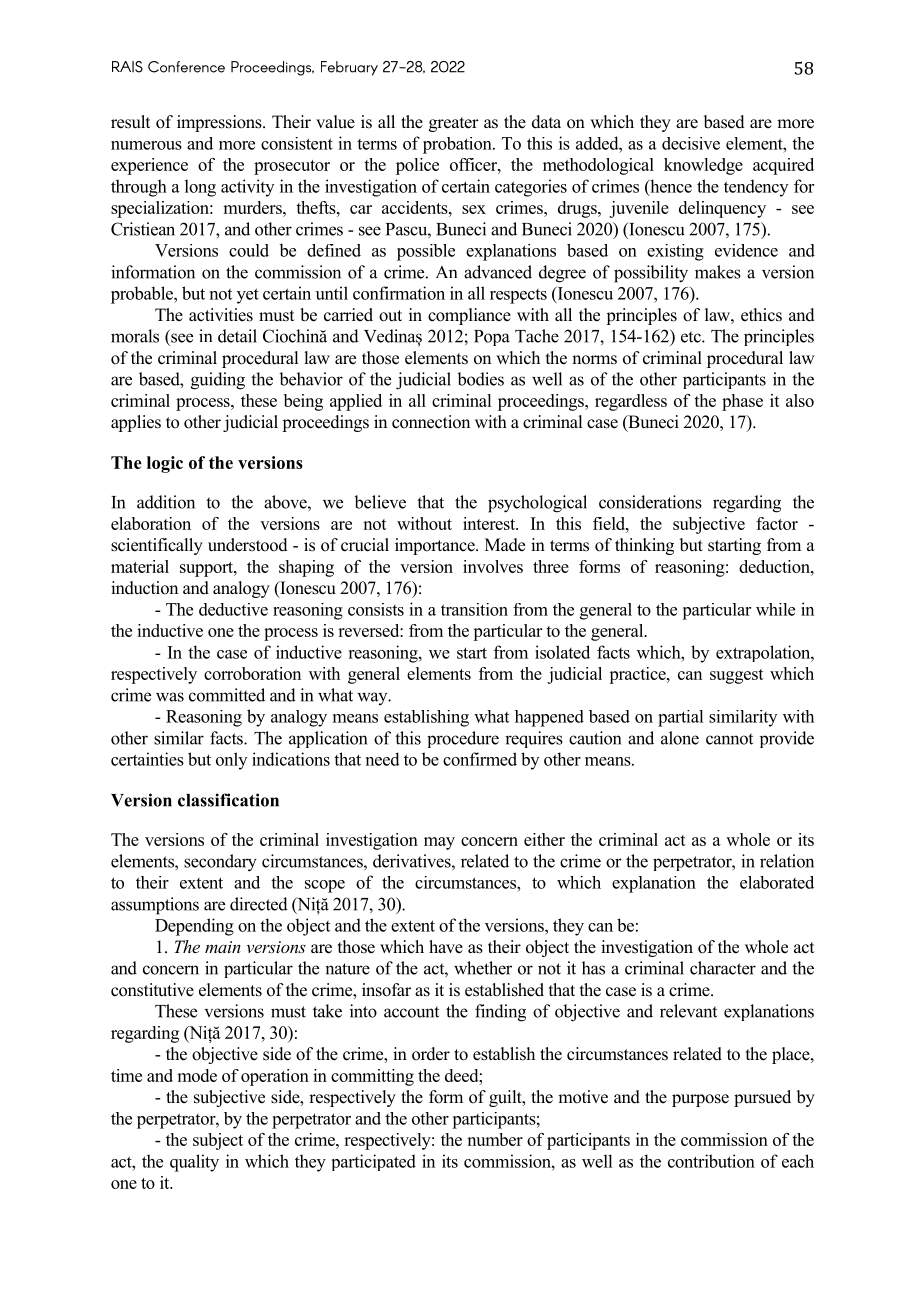 Image resolution: width=924 pixels, height=1308 pixels. What do you see at coordinates (431, 422) in the document?
I see `connection` at bounding box center [431, 422].
